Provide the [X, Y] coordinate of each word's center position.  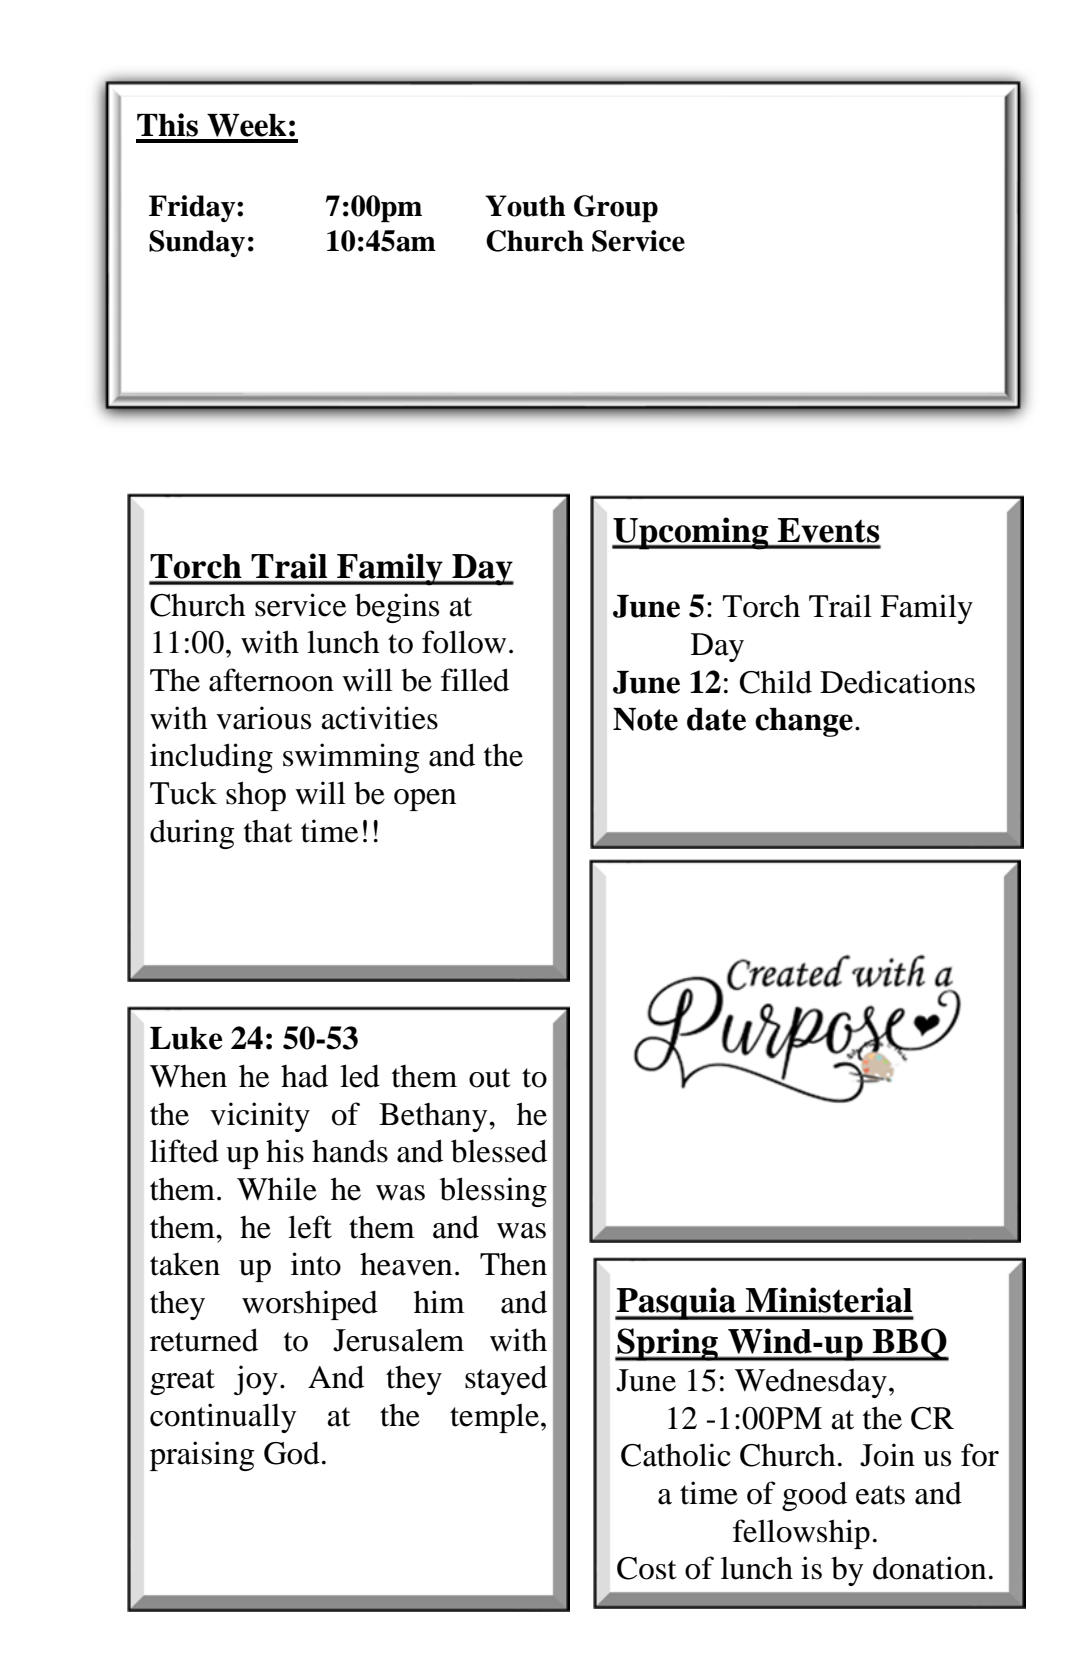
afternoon [271, 680]
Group [616, 209]
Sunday [197, 243]
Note [645, 719]
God [292, 1453]
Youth [525, 206]
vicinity [260, 1117]
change [804, 722]
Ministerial [828, 1300]
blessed [499, 1151]
